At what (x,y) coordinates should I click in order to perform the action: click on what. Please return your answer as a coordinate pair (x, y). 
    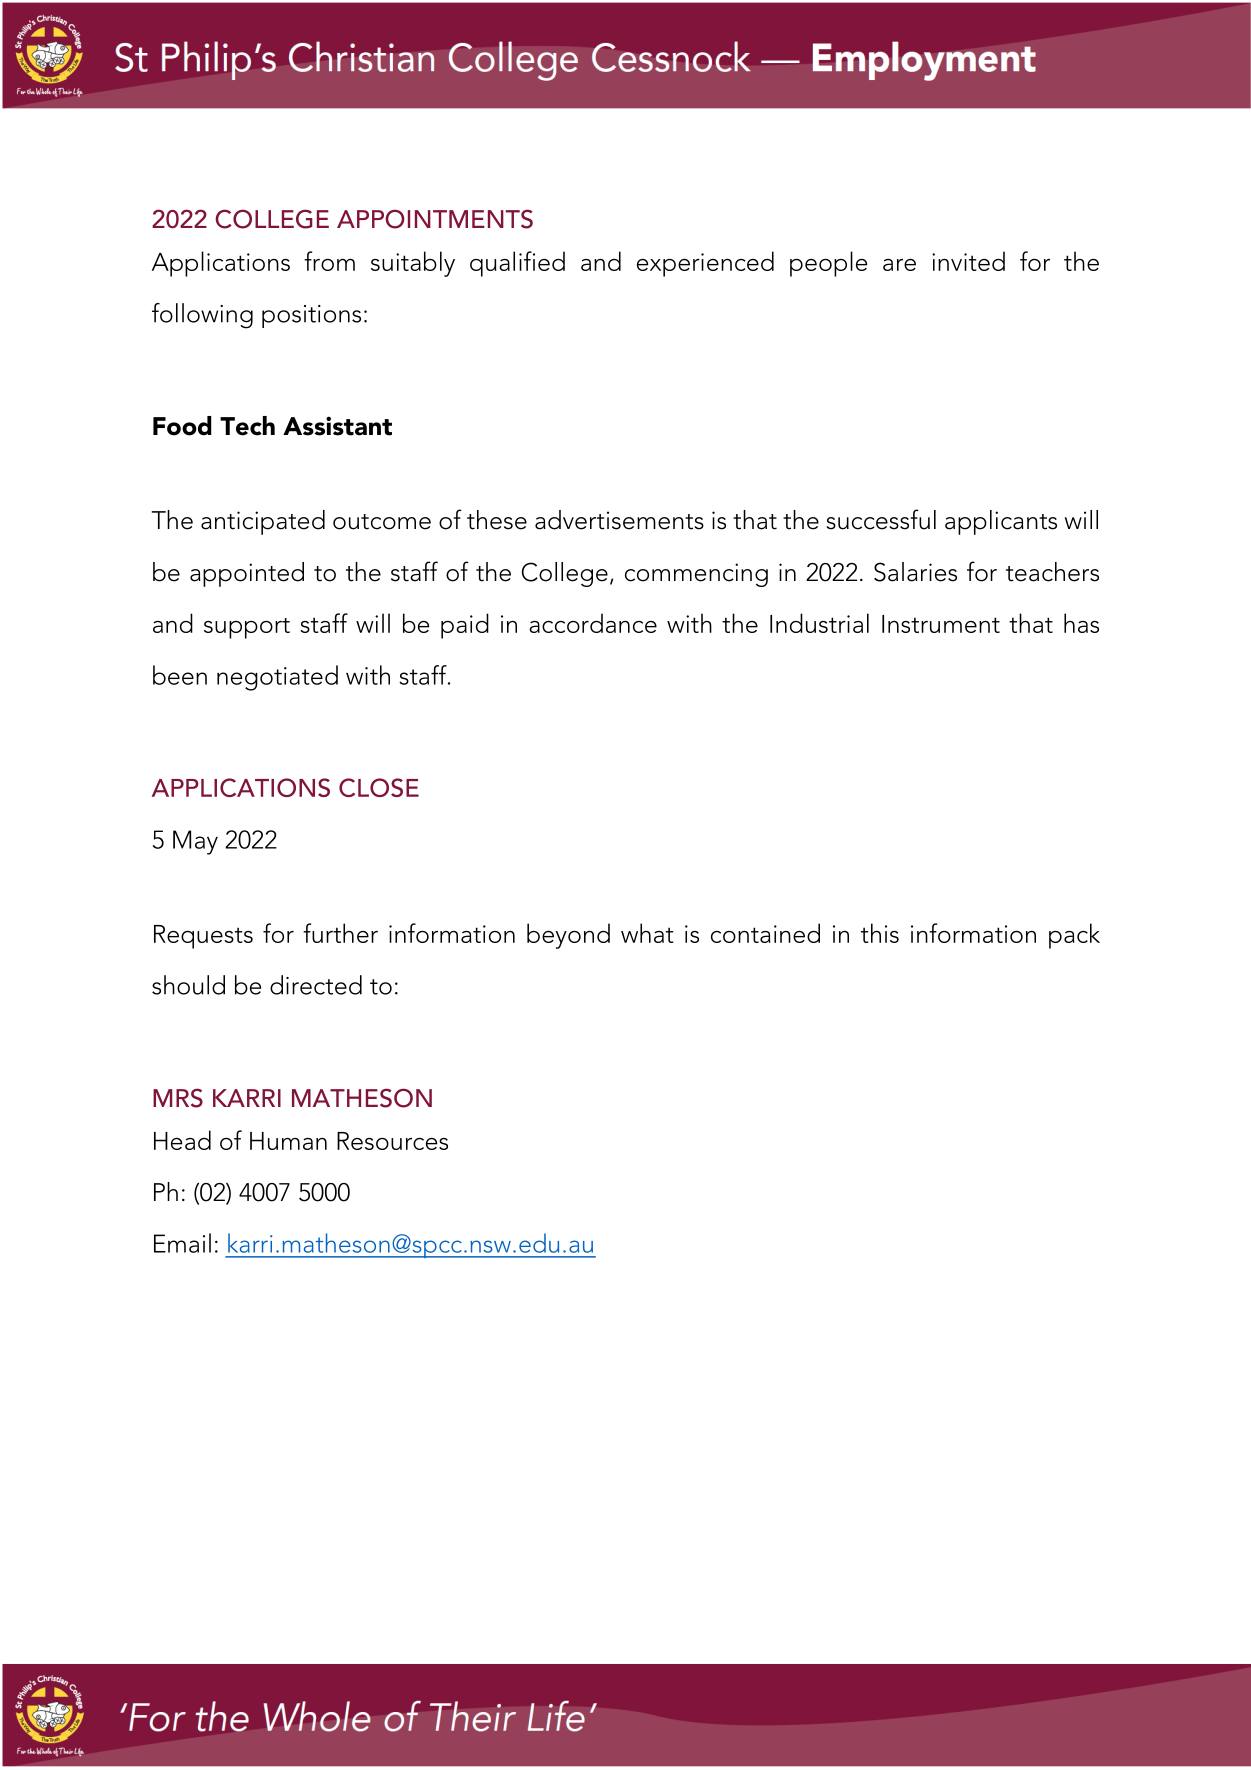
    Looking at the image, I should click on (647, 933).
